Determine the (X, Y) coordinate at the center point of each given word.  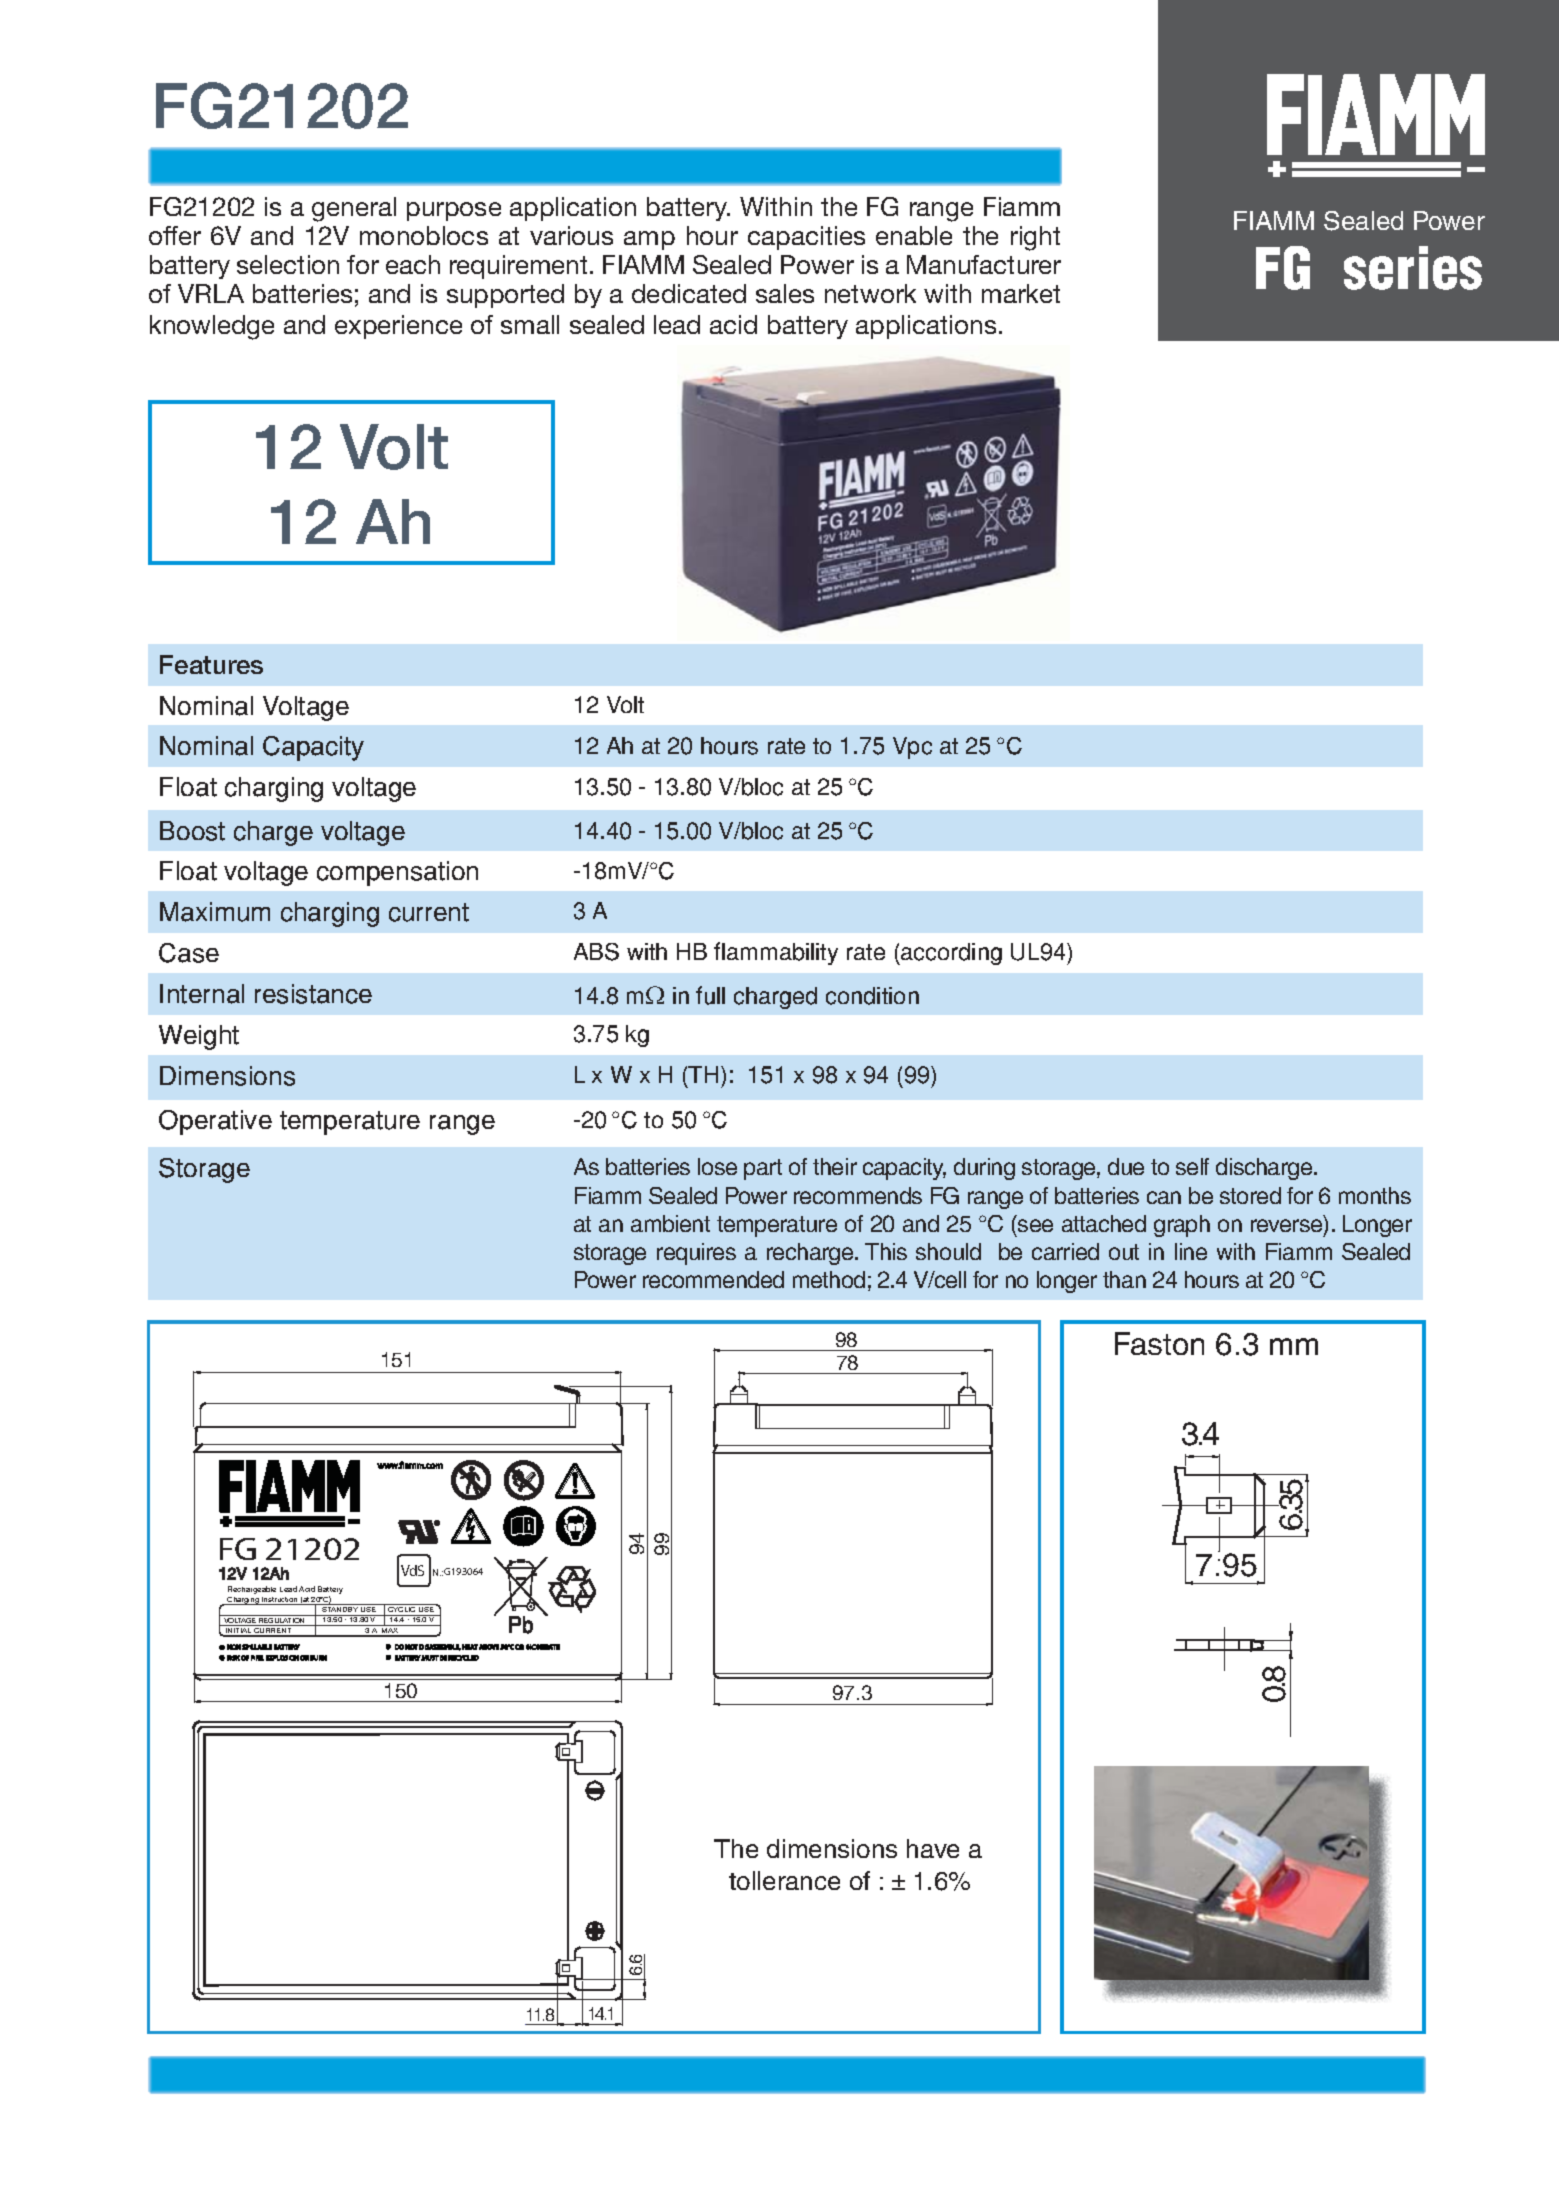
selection (288, 264)
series (1413, 268)
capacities (806, 238)
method (829, 1279)
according (950, 954)
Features (211, 664)
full (710, 995)
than (1124, 1279)
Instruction (280, 1601)
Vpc (912, 748)
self (1192, 1166)
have (933, 1848)
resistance (313, 994)
